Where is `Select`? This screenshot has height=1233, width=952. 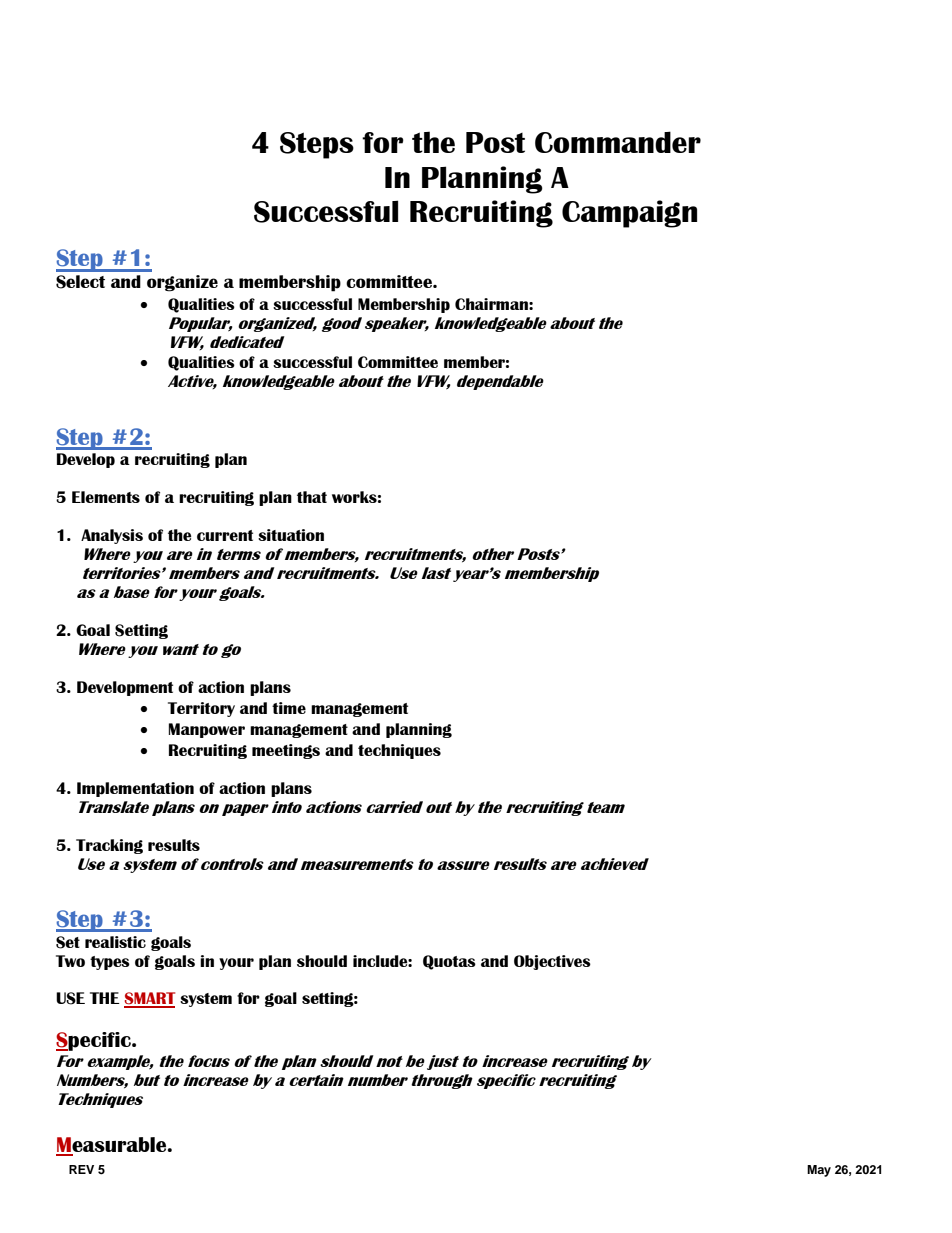 Select is located at coordinates (80, 282).
